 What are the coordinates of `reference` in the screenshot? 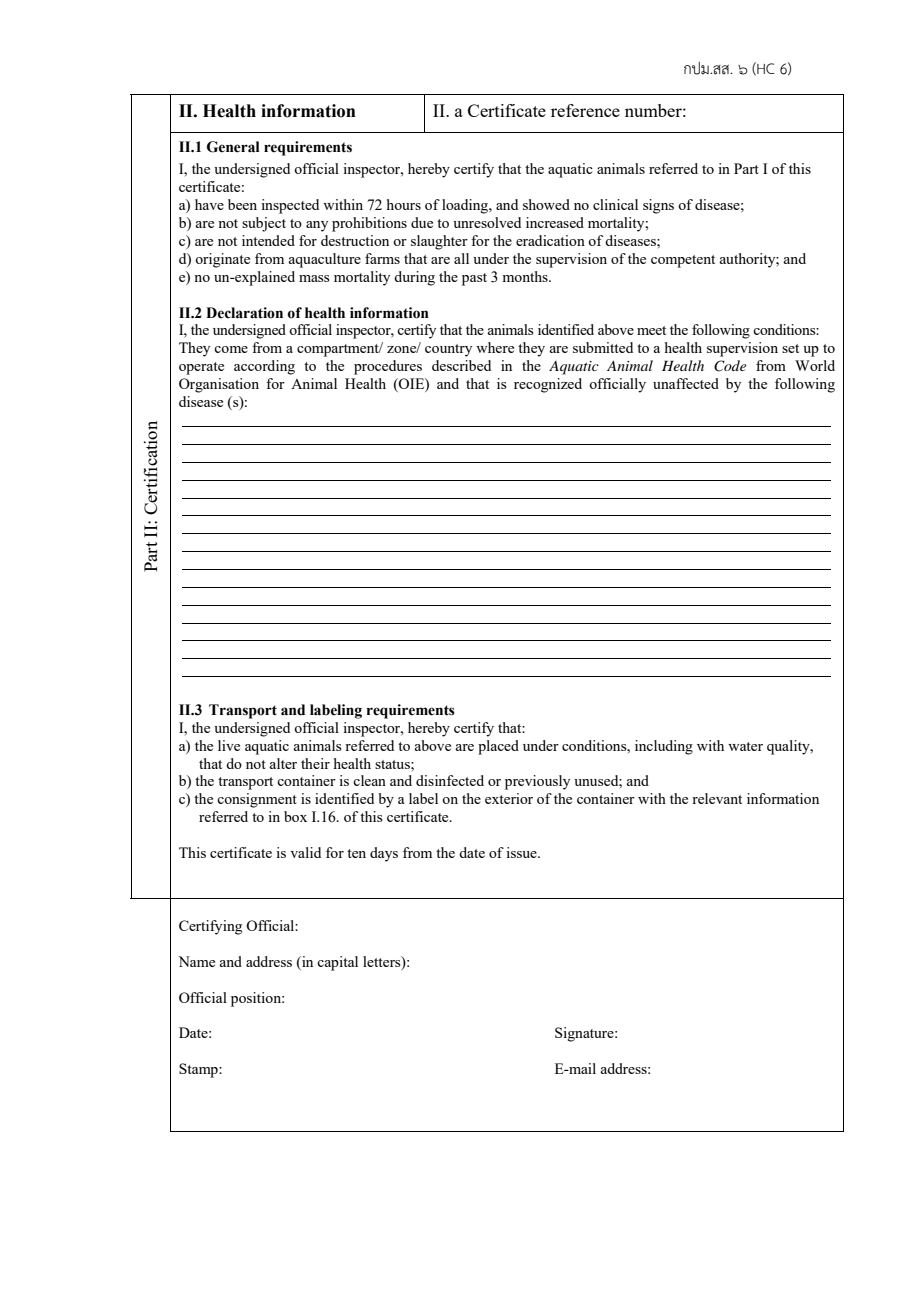 It's located at (585, 110).
